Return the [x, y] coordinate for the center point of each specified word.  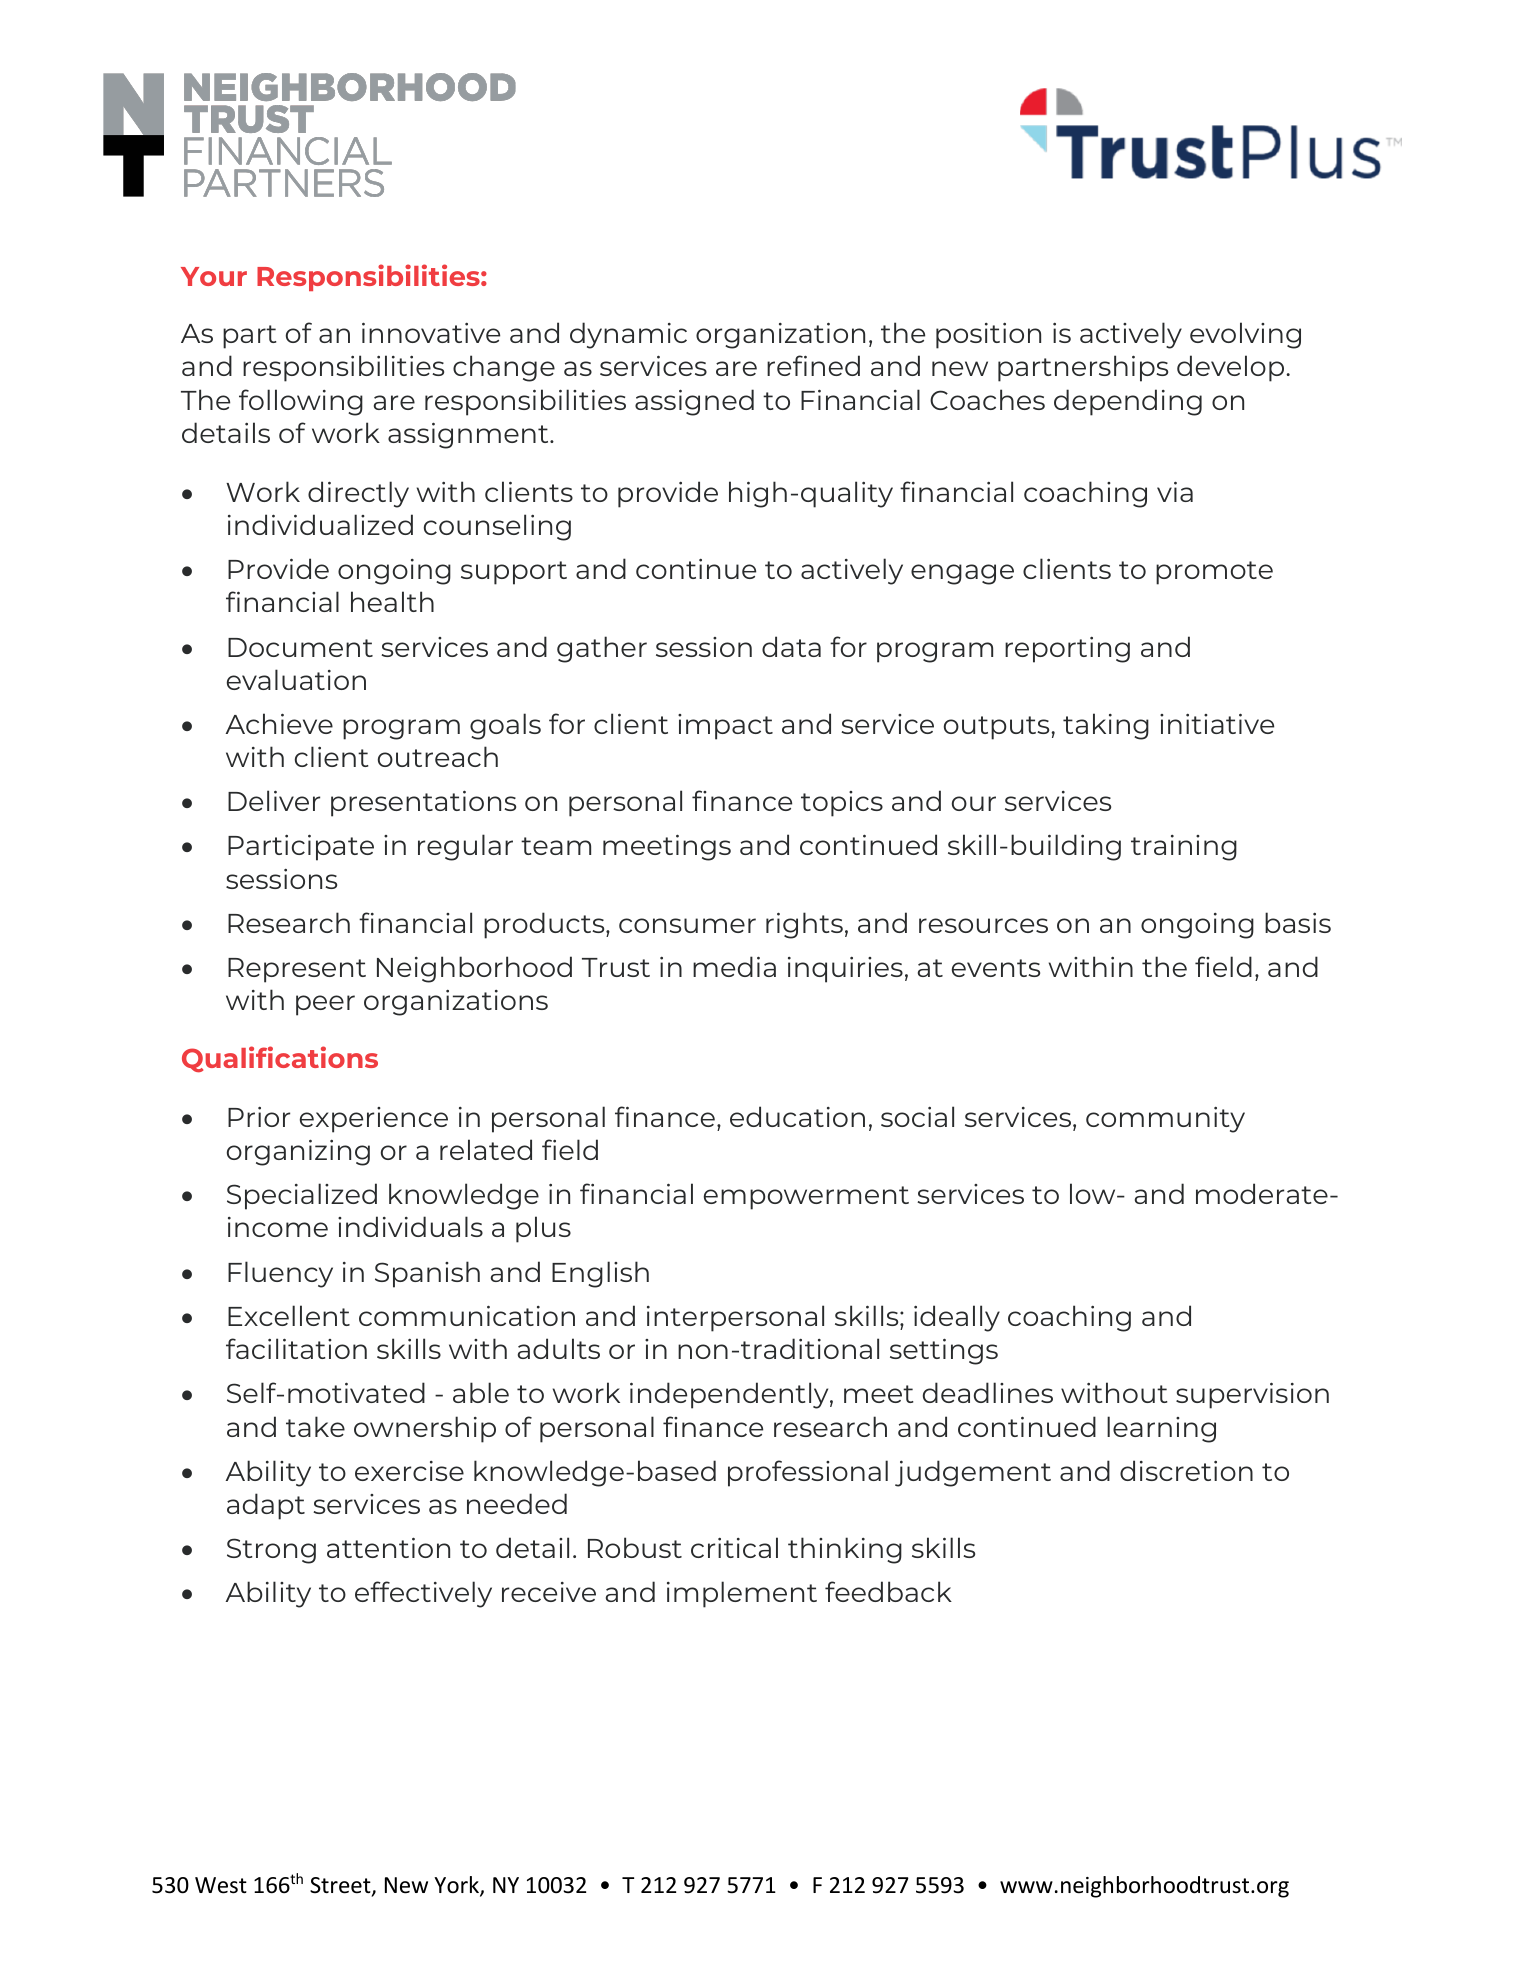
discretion [1186, 1470]
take [315, 1426]
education [797, 1116]
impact [725, 727]
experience [374, 1120]
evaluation [296, 679]
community [1165, 1120]
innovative [431, 332]
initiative [1217, 723]
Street [341, 1886]
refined [813, 365]
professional [808, 1473]
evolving [1245, 335]
